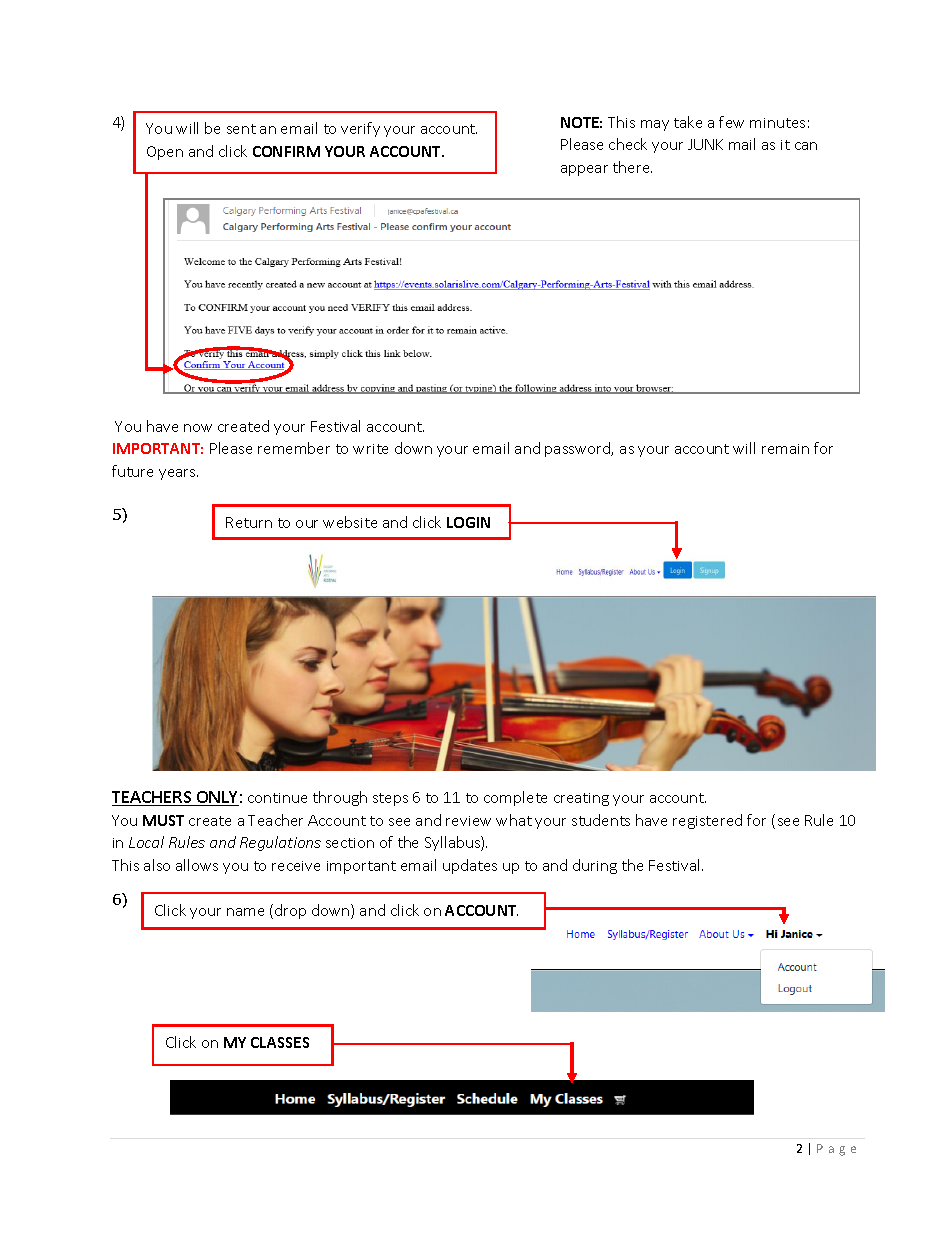 The height and width of the page is (1233, 952). What do you see at coordinates (198, 428) in the page?
I see `now` at bounding box center [198, 428].
